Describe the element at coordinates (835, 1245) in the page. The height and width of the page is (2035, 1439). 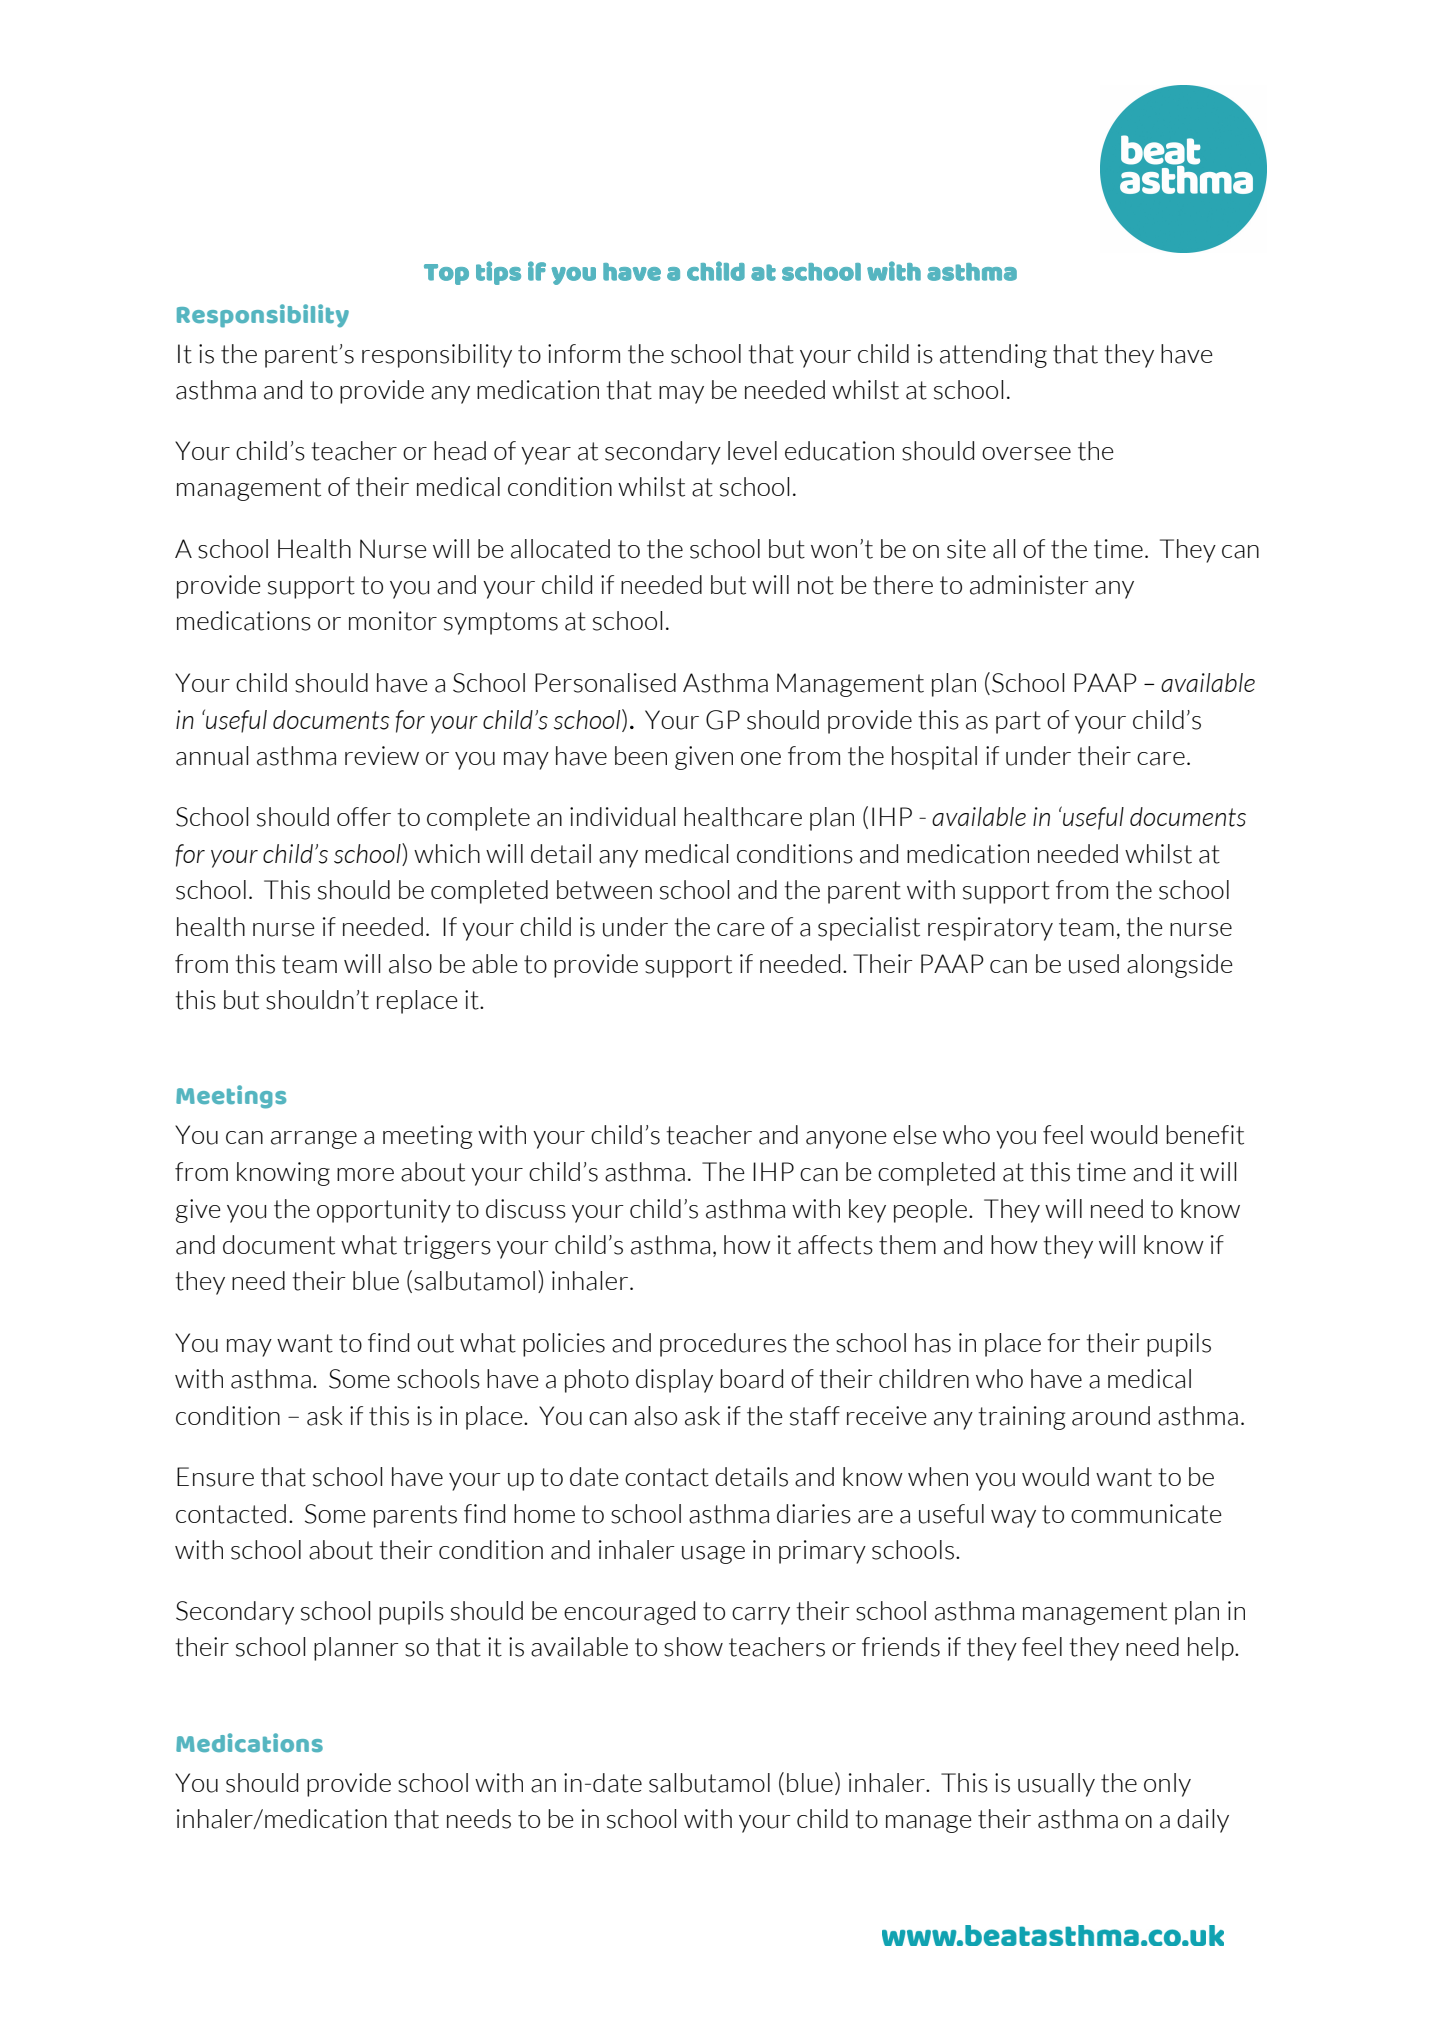
I see `affects` at that location.
